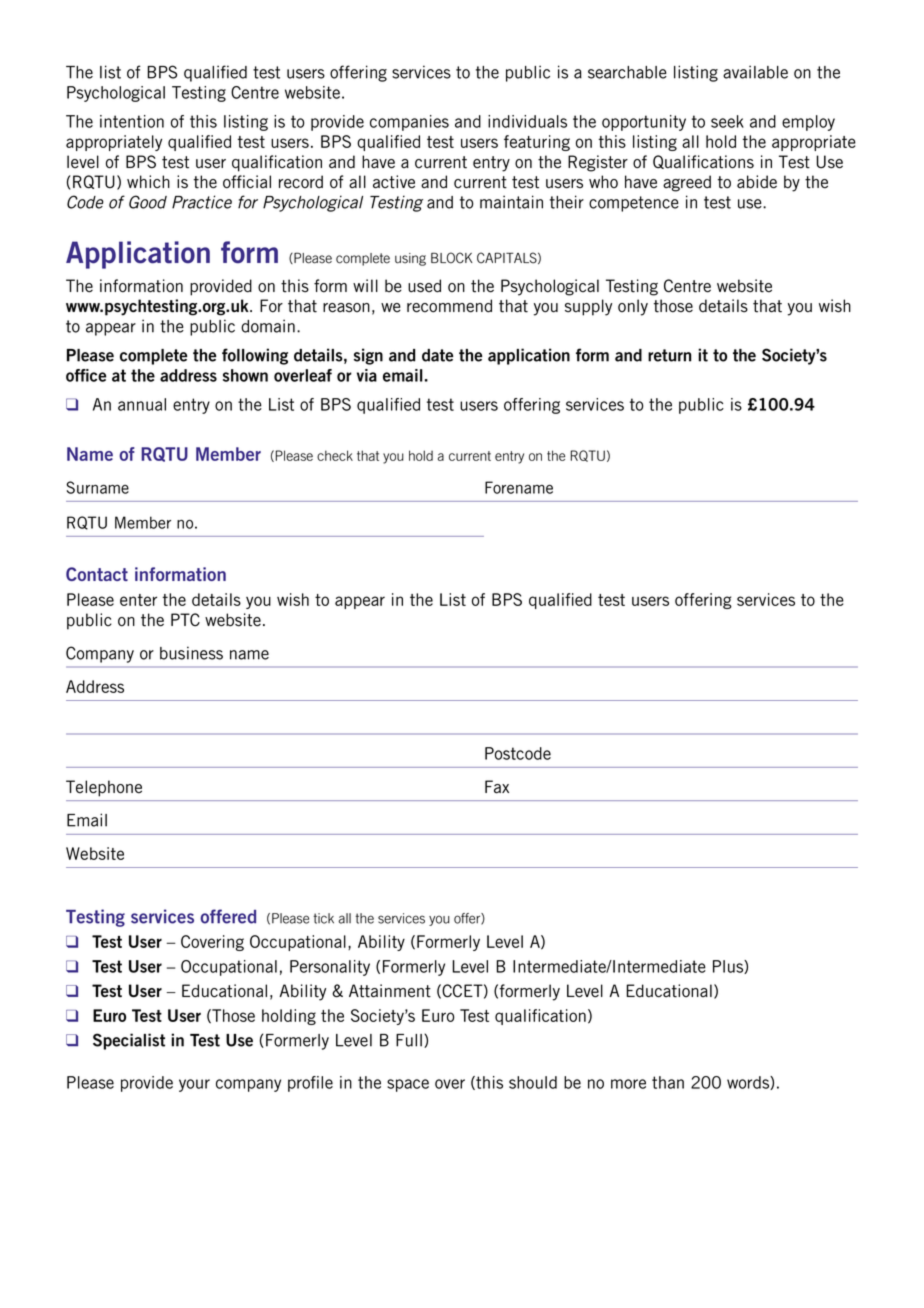  What do you see at coordinates (727, 121) in the screenshot?
I see `seek` at bounding box center [727, 121].
